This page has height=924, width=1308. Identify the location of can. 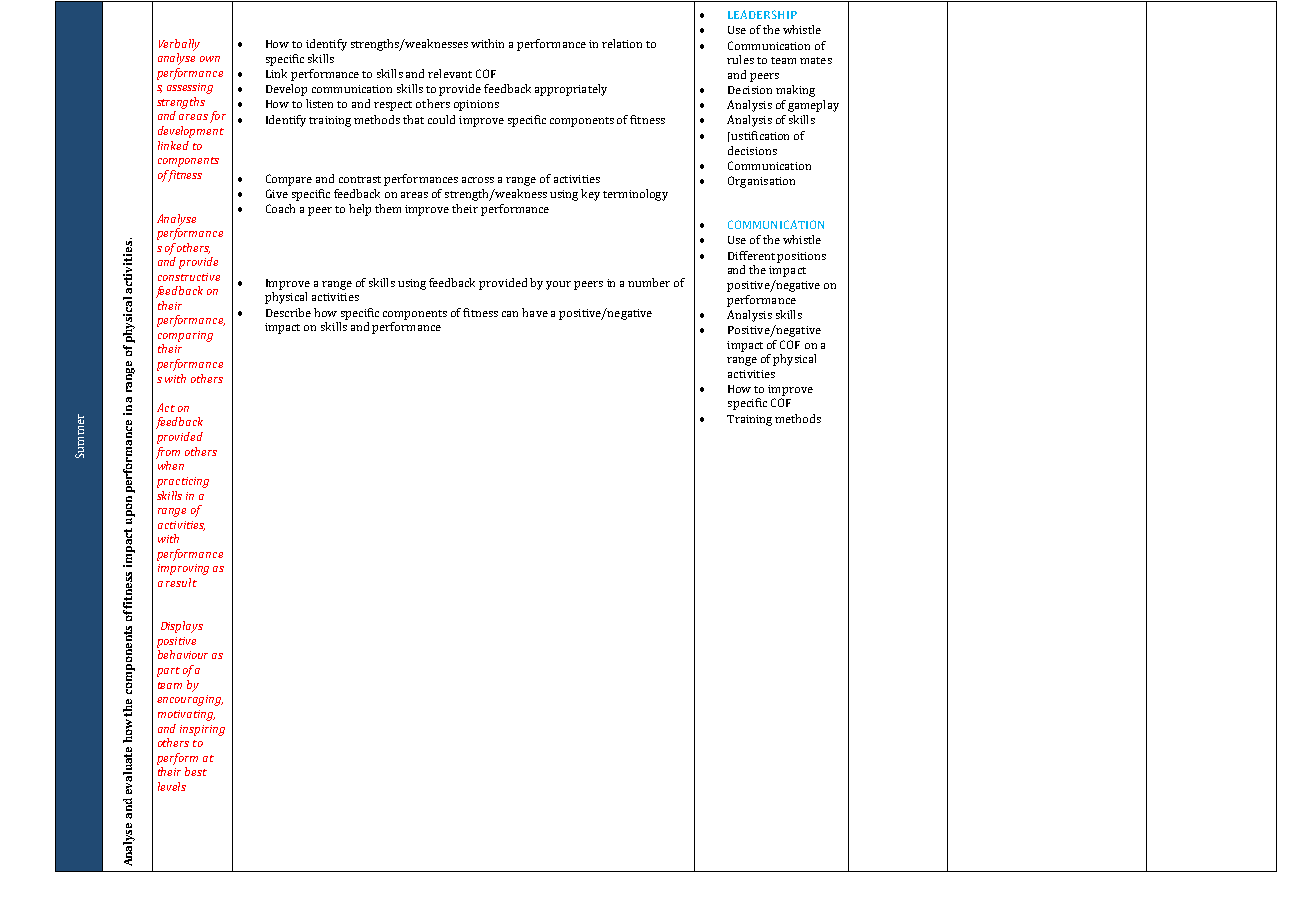
(510, 314).
